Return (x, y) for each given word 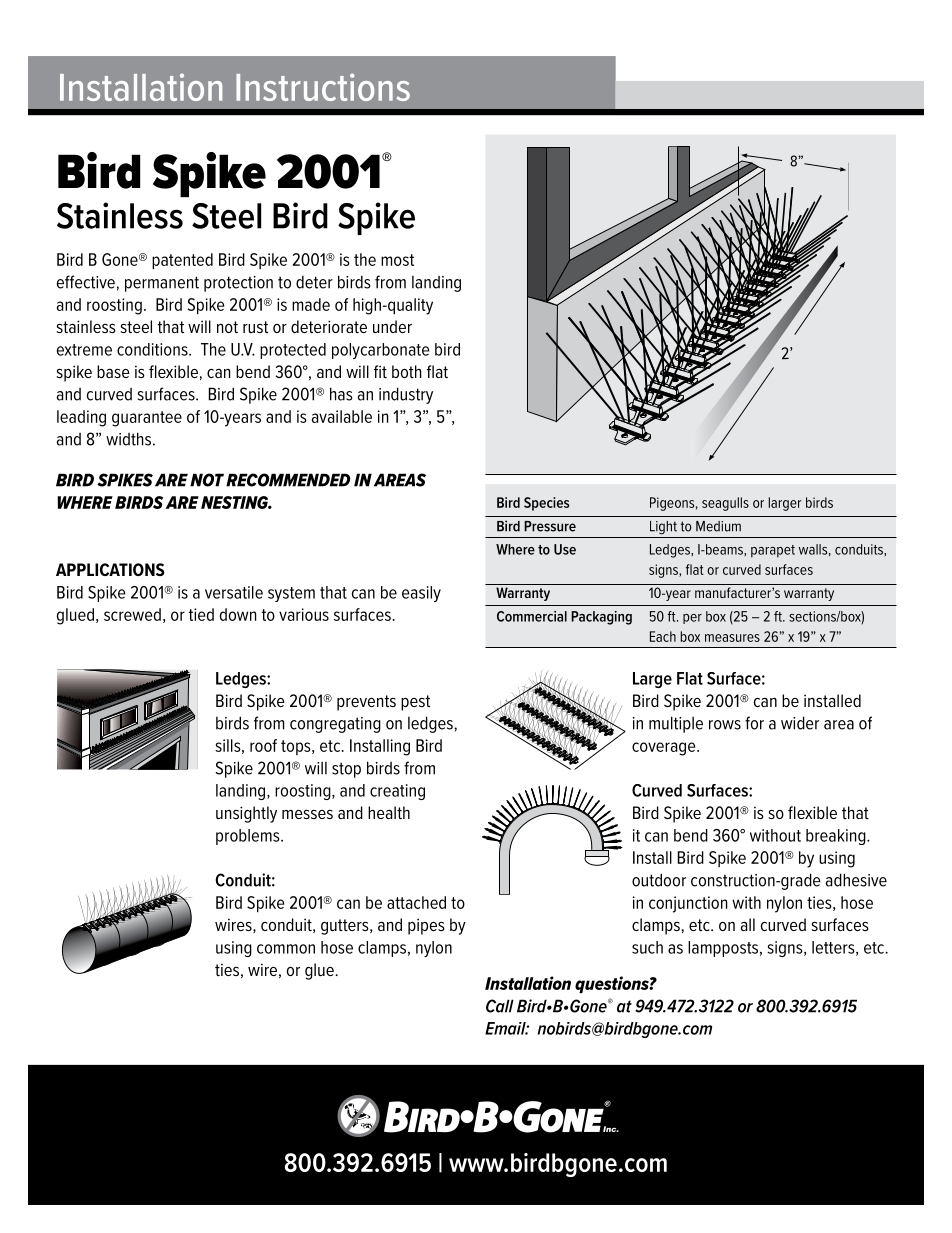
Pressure (550, 526)
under (392, 326)
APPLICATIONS (110, 569)
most (397, 260)
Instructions (323, 87)
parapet (773, 551)
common (286, 949)
